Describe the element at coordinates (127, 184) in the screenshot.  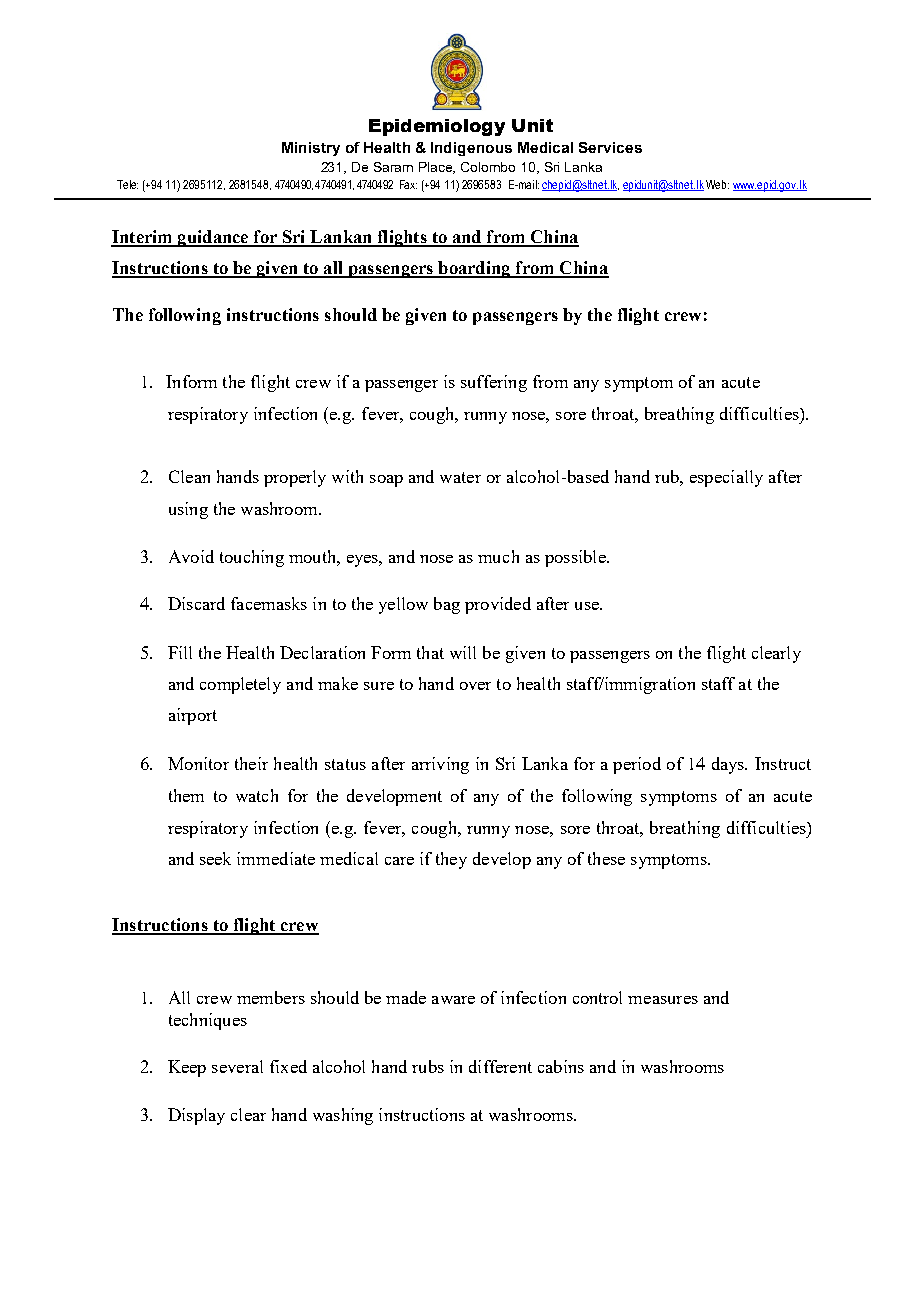
I see `Tele` at that location.
